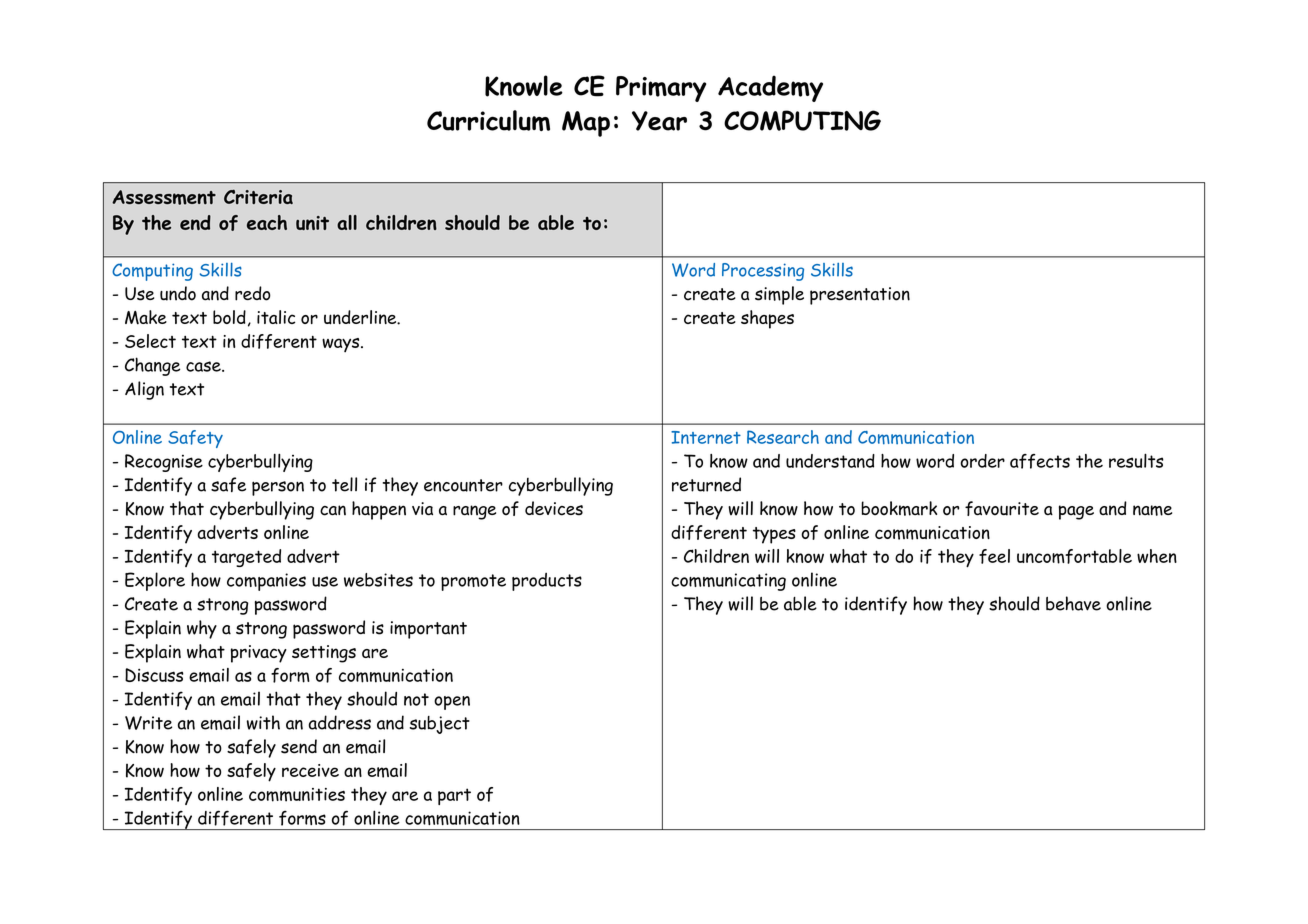  What do you see at coordinates (488, 120) in the page?
I see `Curriculum` at bounding box center [488, 120].
